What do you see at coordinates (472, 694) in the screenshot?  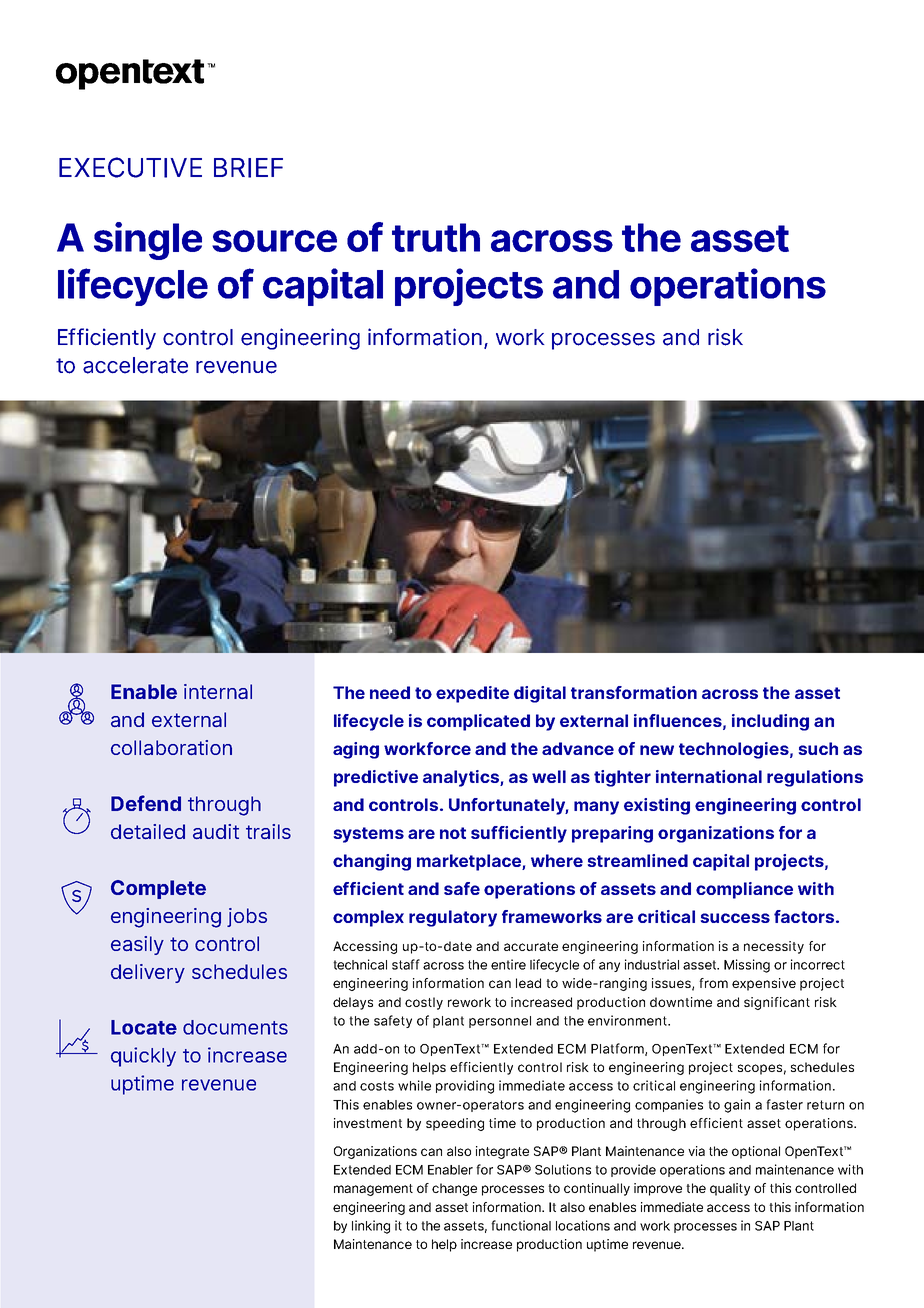 I see `expedite` at bounding box center [472, 694].
